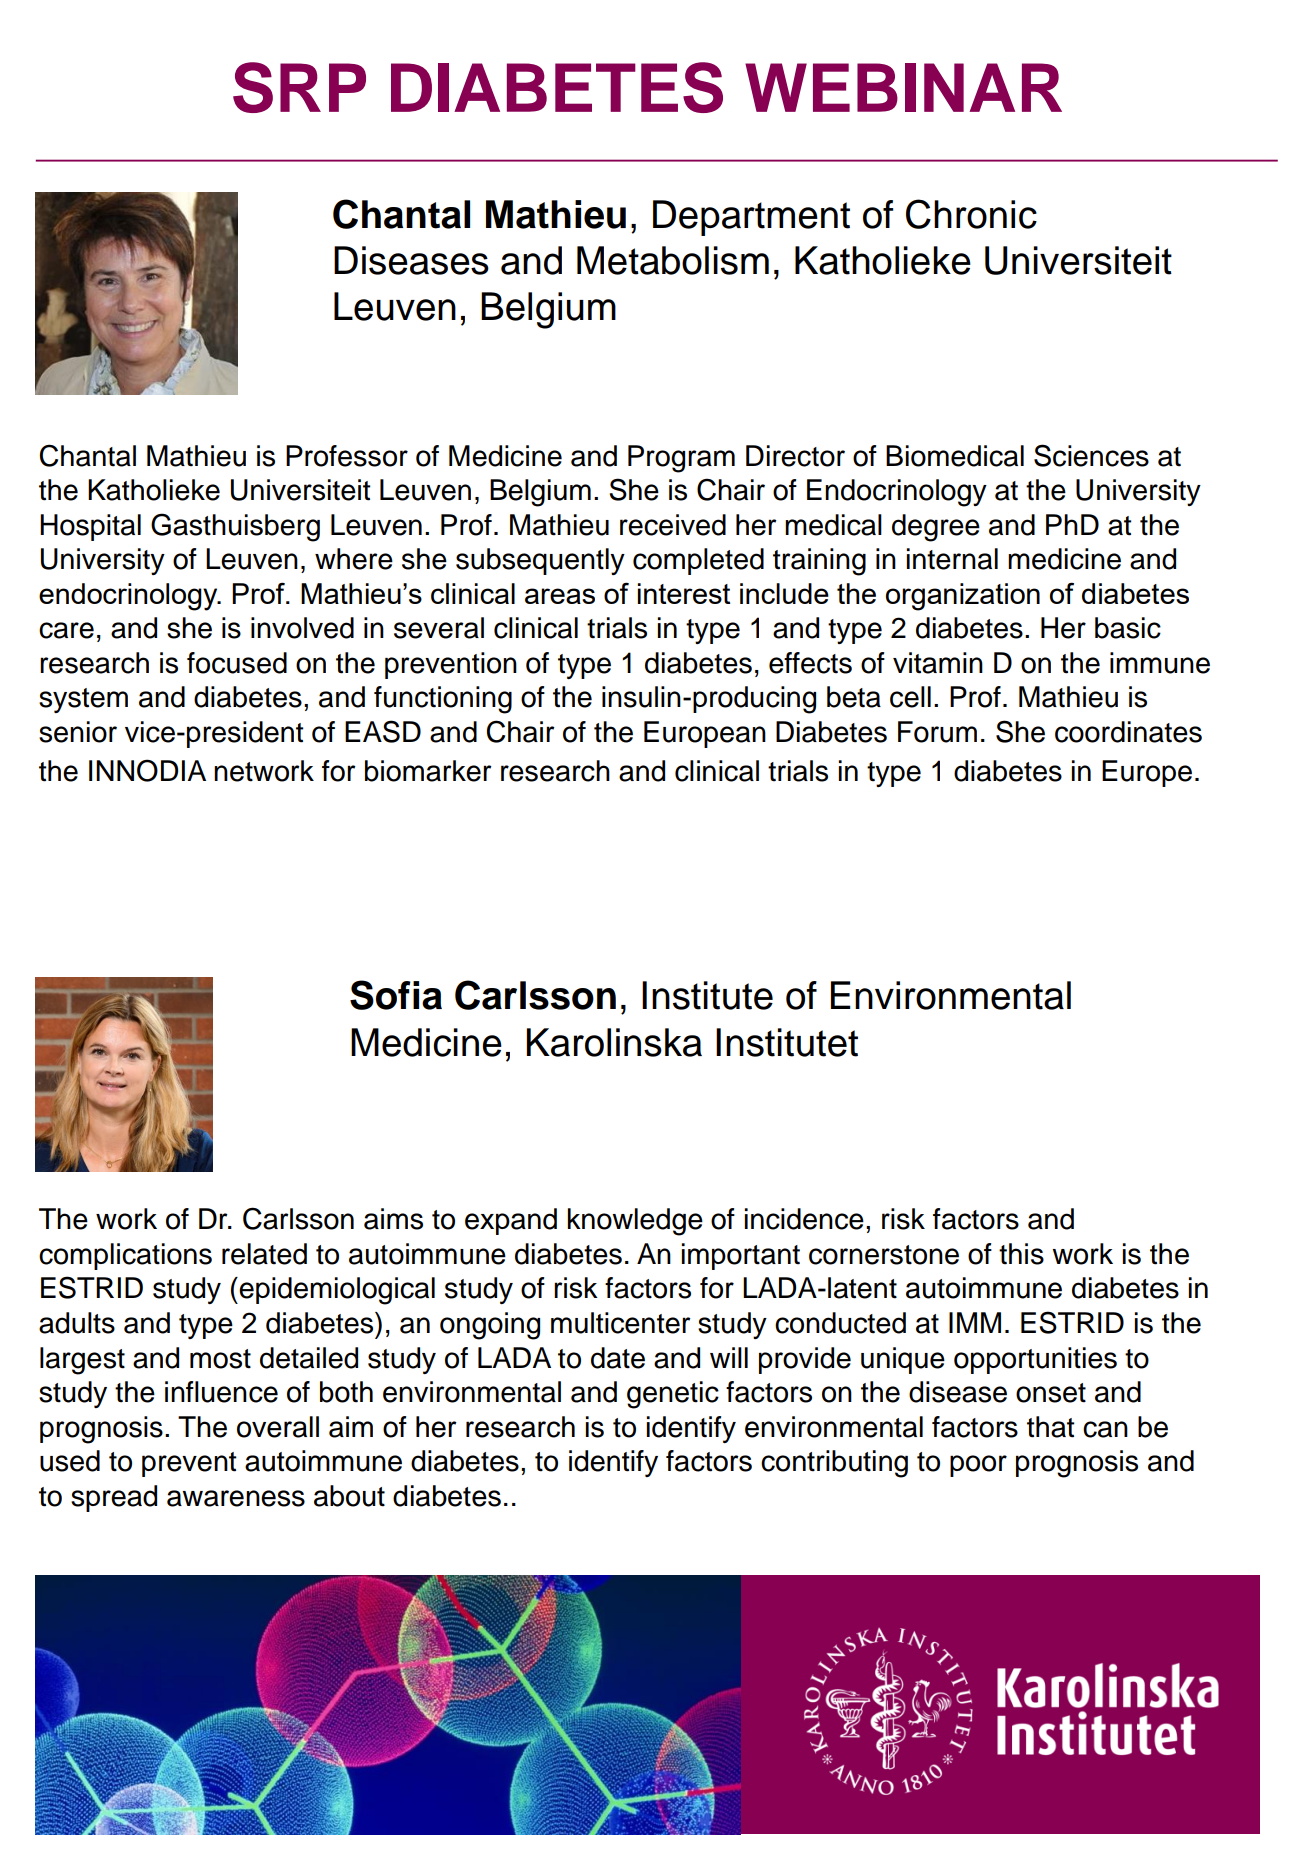  What do you see at coordinates (1091, 455) in the screenshot?
I see `Sciences` at bounding box center [1091, 455].
